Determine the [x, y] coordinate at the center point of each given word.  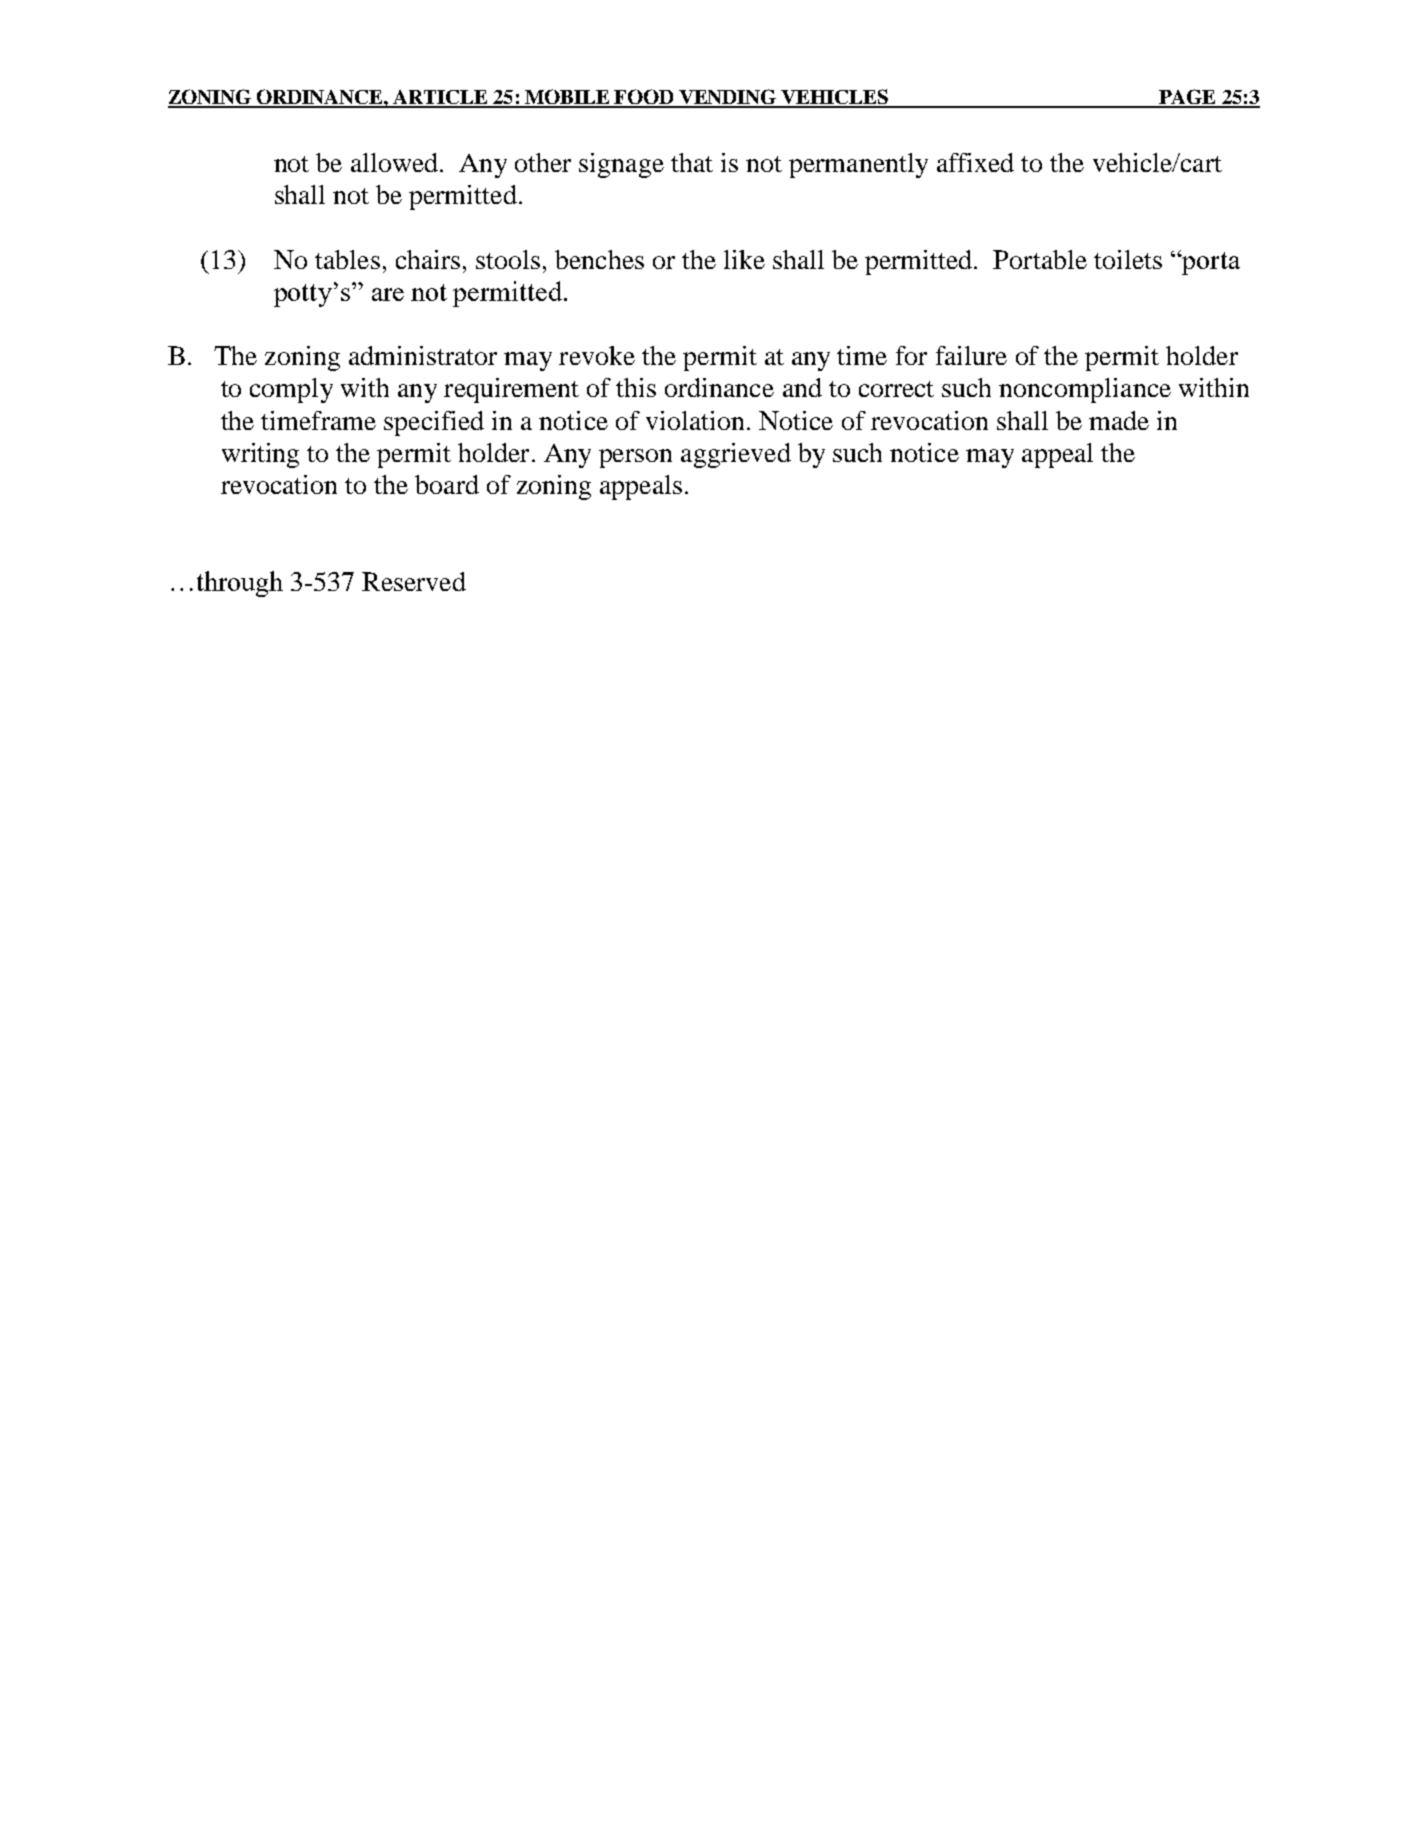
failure [971, 355]
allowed [394, 162]
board [447, 484]
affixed [975, 162]
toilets [1128, 259]
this [636, 387]
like [744, 259]
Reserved [414, 581]
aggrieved [736, 455]
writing [260, 455]
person [635, 458]
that [692, 162]
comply [291, 390]
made [1119, 420]
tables [347, 259]
